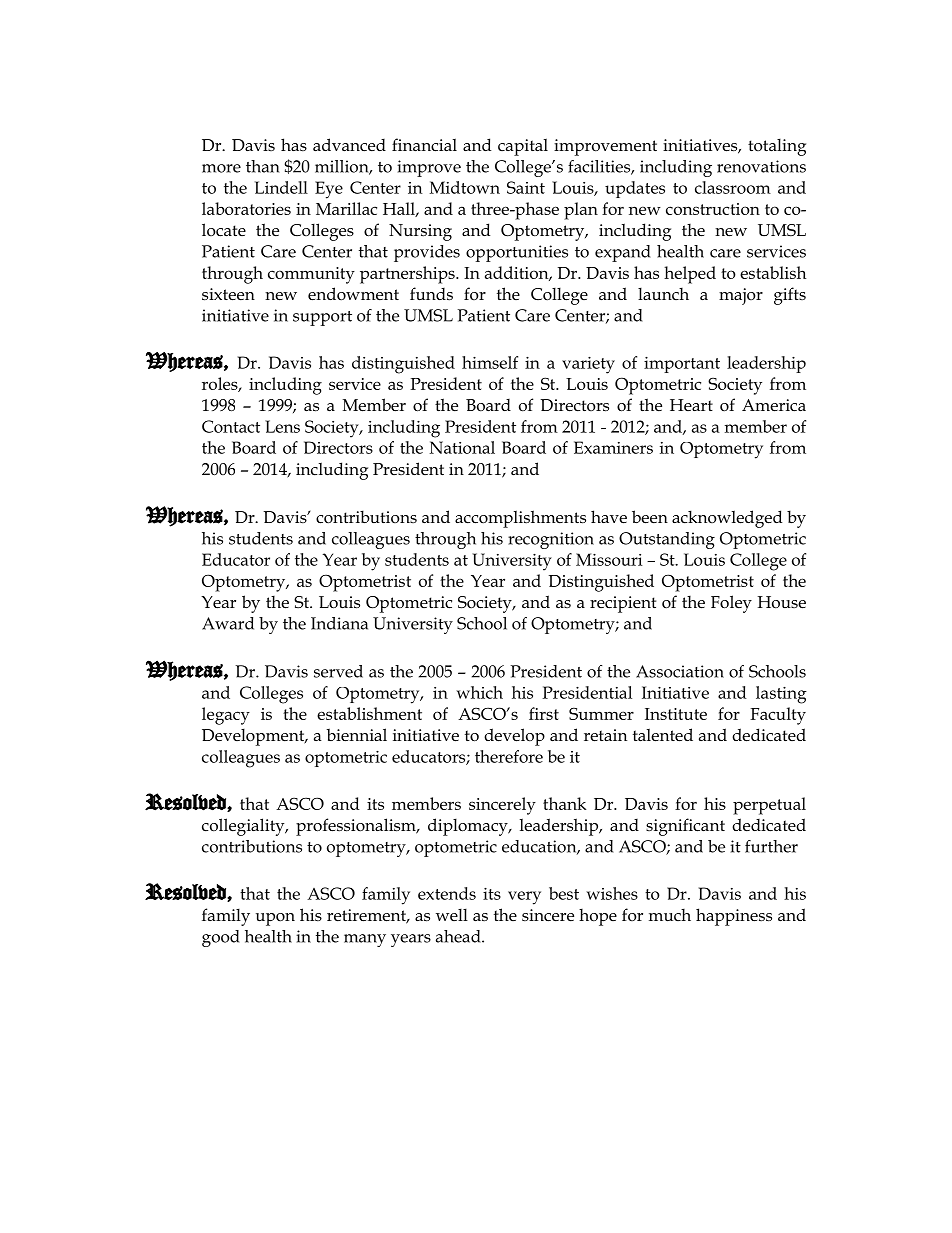 The width and height of the document is (952, 1233). Describe the element at coordinates (339, 623) in the document. I see `Indiana` at that location.
